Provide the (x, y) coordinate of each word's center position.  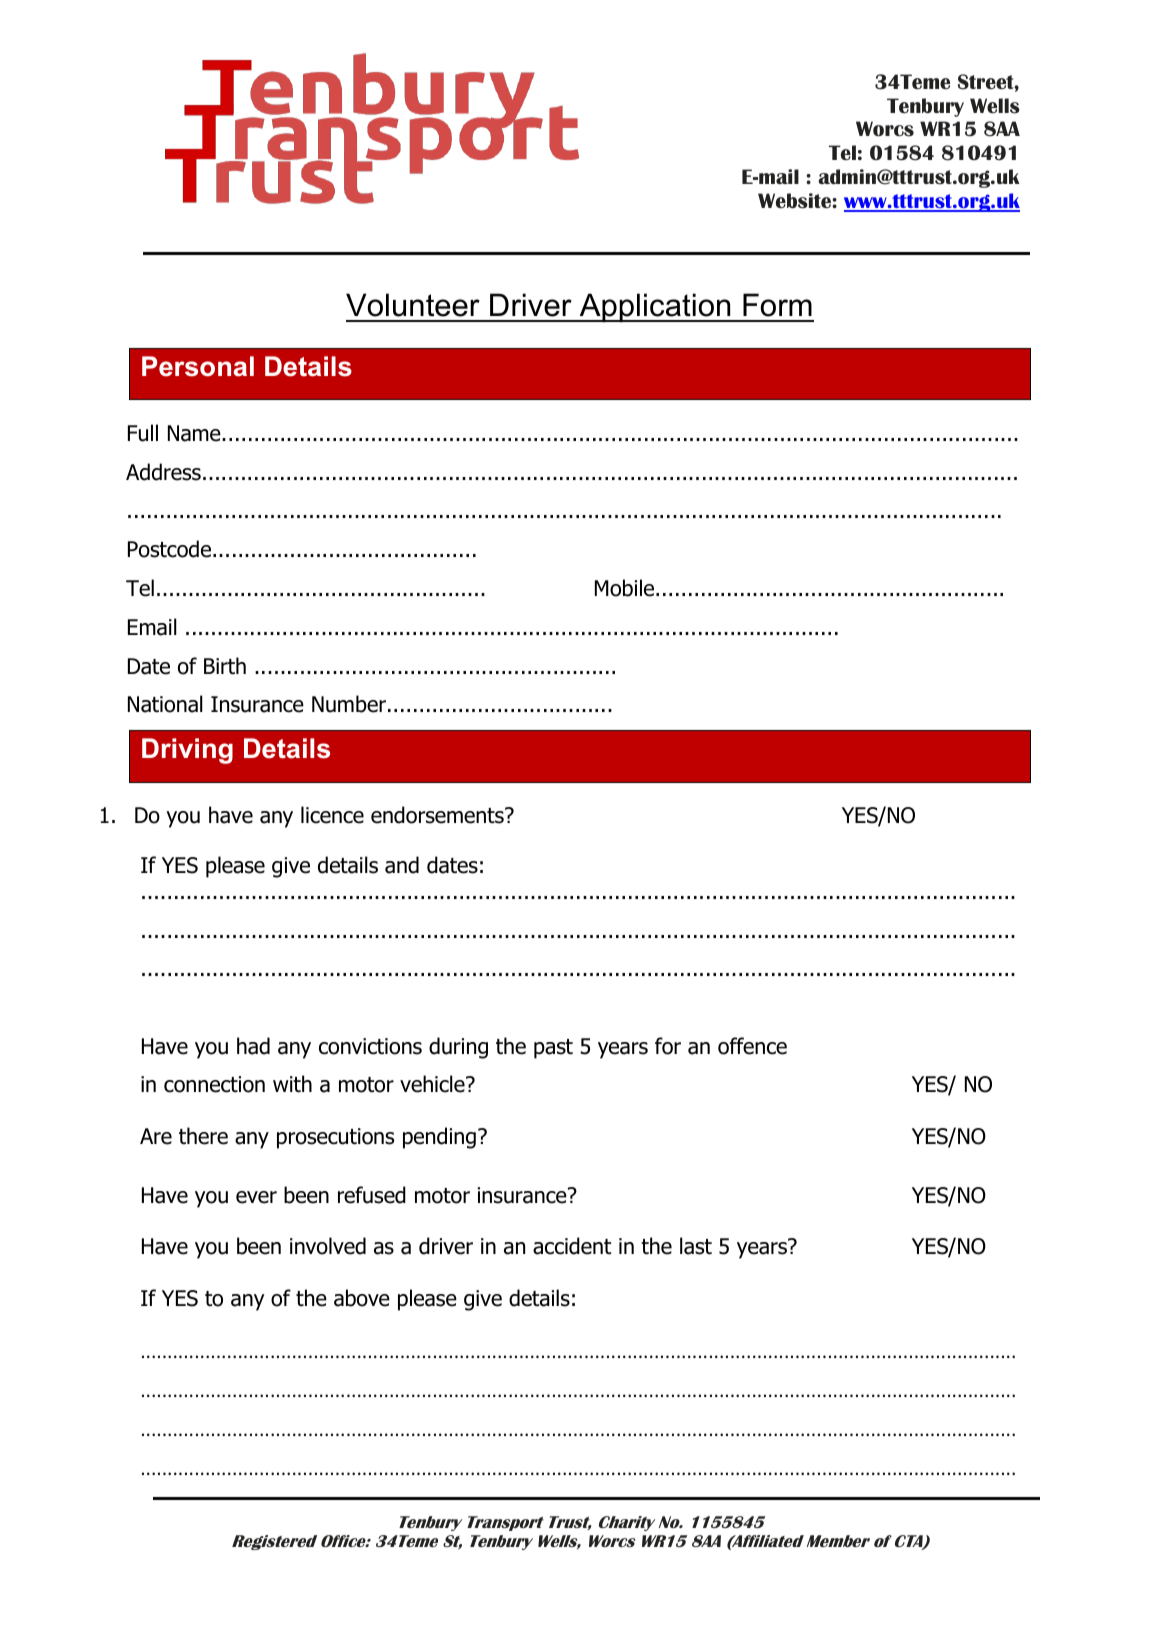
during (458, 1048)
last (696, 1246)
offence (752, 1046)
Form (777, 305)
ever (256, 1197)
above (362, 1298)
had (253, 1046)
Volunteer (413, 305)
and (402, 865)
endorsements (438, 815)
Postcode (171, 549)
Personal (198, 366)
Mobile (626, 588)
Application (655, 307)
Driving (187, 751)
